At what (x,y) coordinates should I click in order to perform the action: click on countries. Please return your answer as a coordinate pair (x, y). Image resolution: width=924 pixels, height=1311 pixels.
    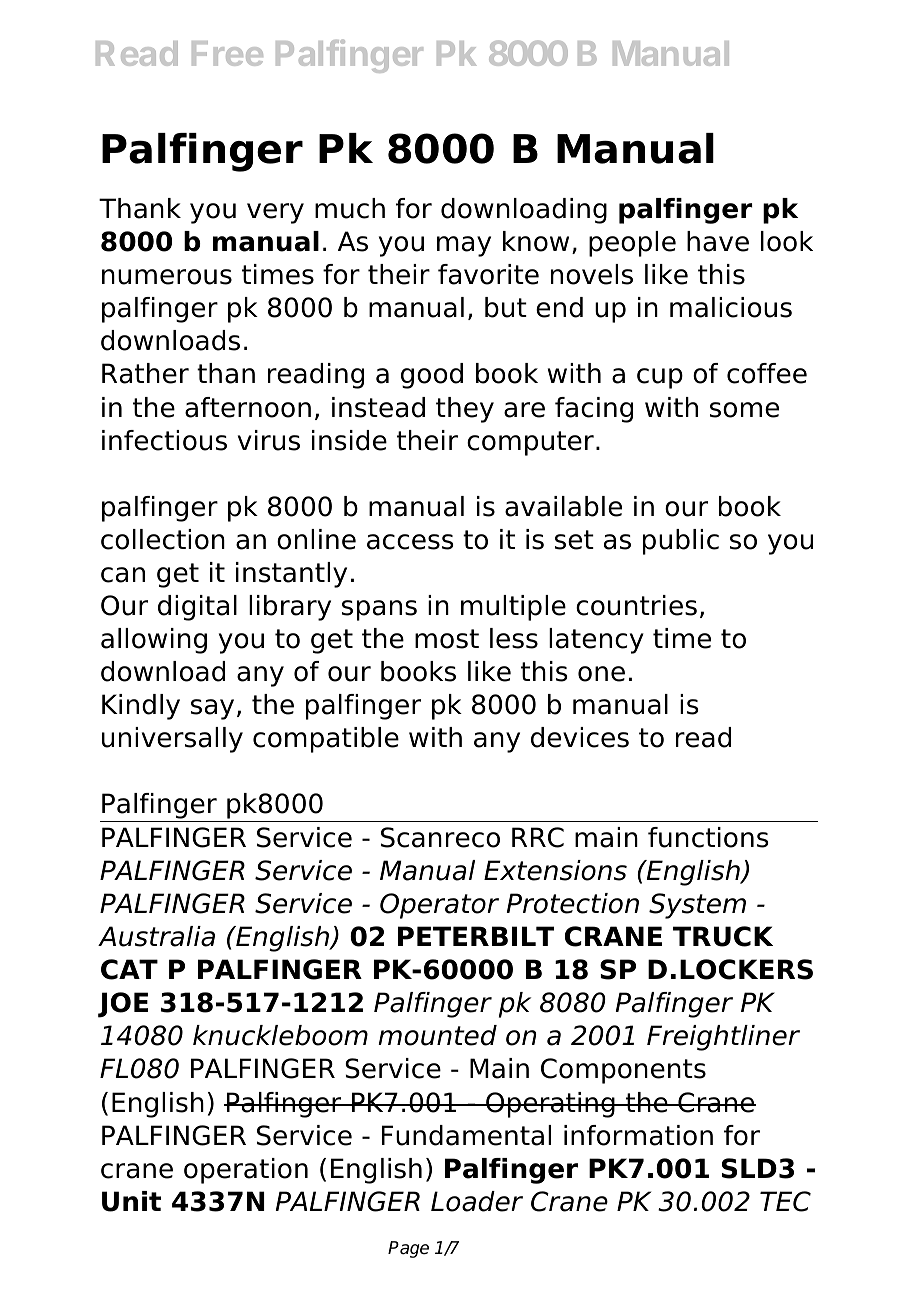
    Looking at the image, I should click on (636, 605).
